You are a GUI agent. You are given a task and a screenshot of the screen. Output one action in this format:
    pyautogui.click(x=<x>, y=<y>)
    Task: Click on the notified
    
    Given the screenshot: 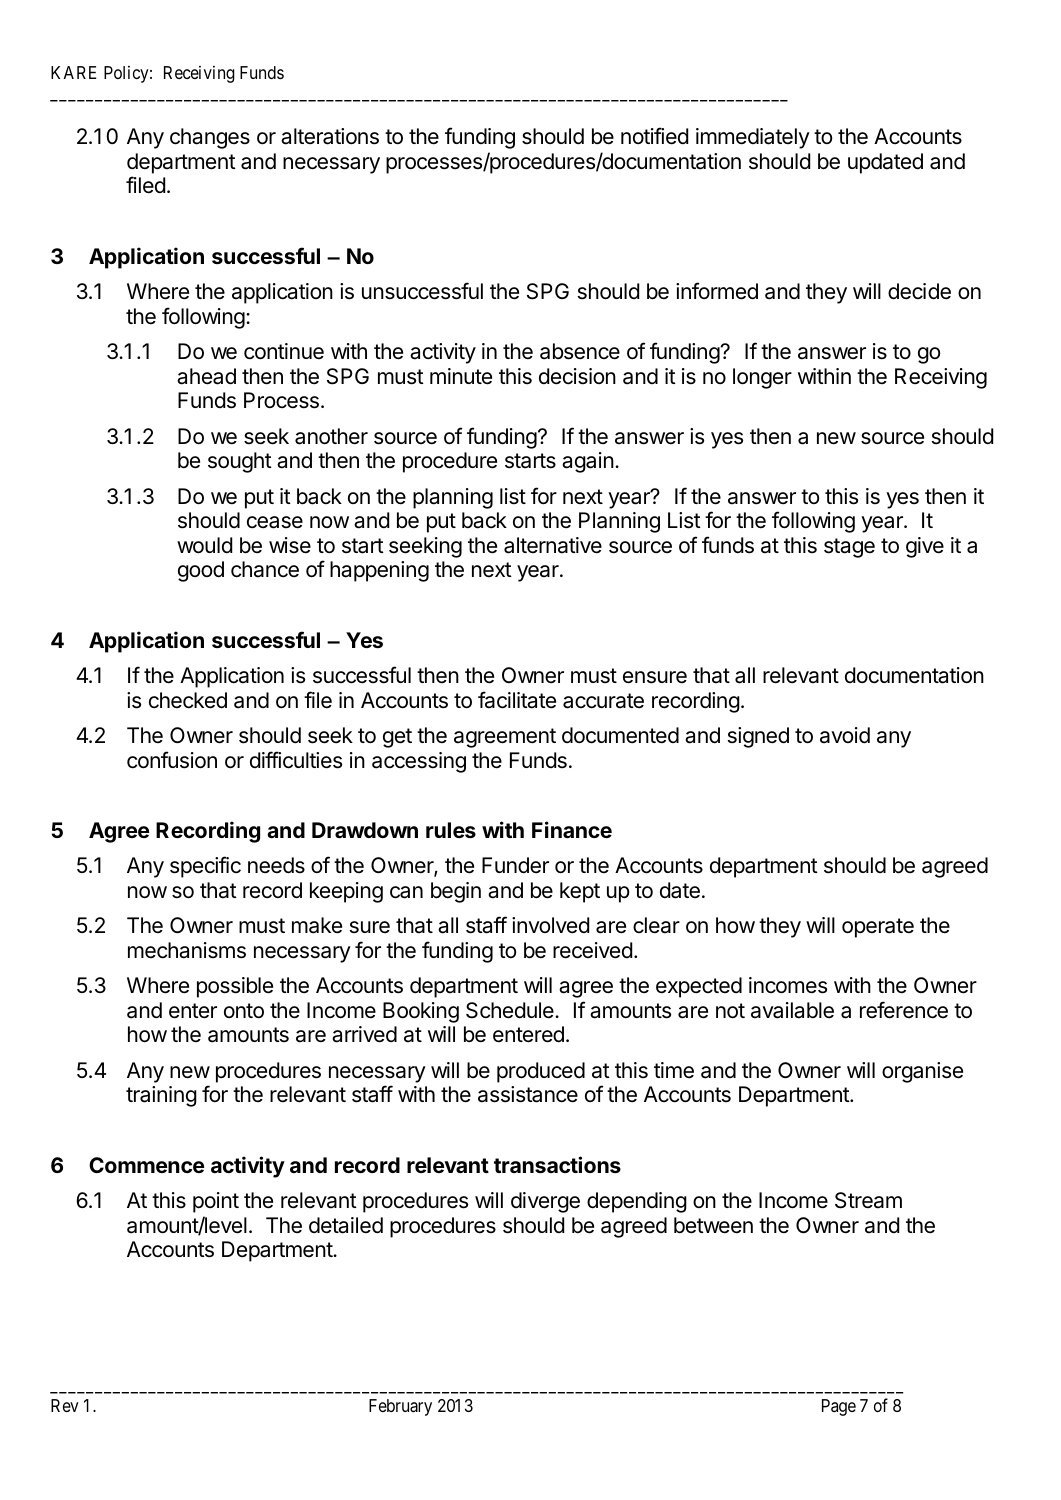 What is the action you would take?
    pyautogui.click(x=654, y=136)
